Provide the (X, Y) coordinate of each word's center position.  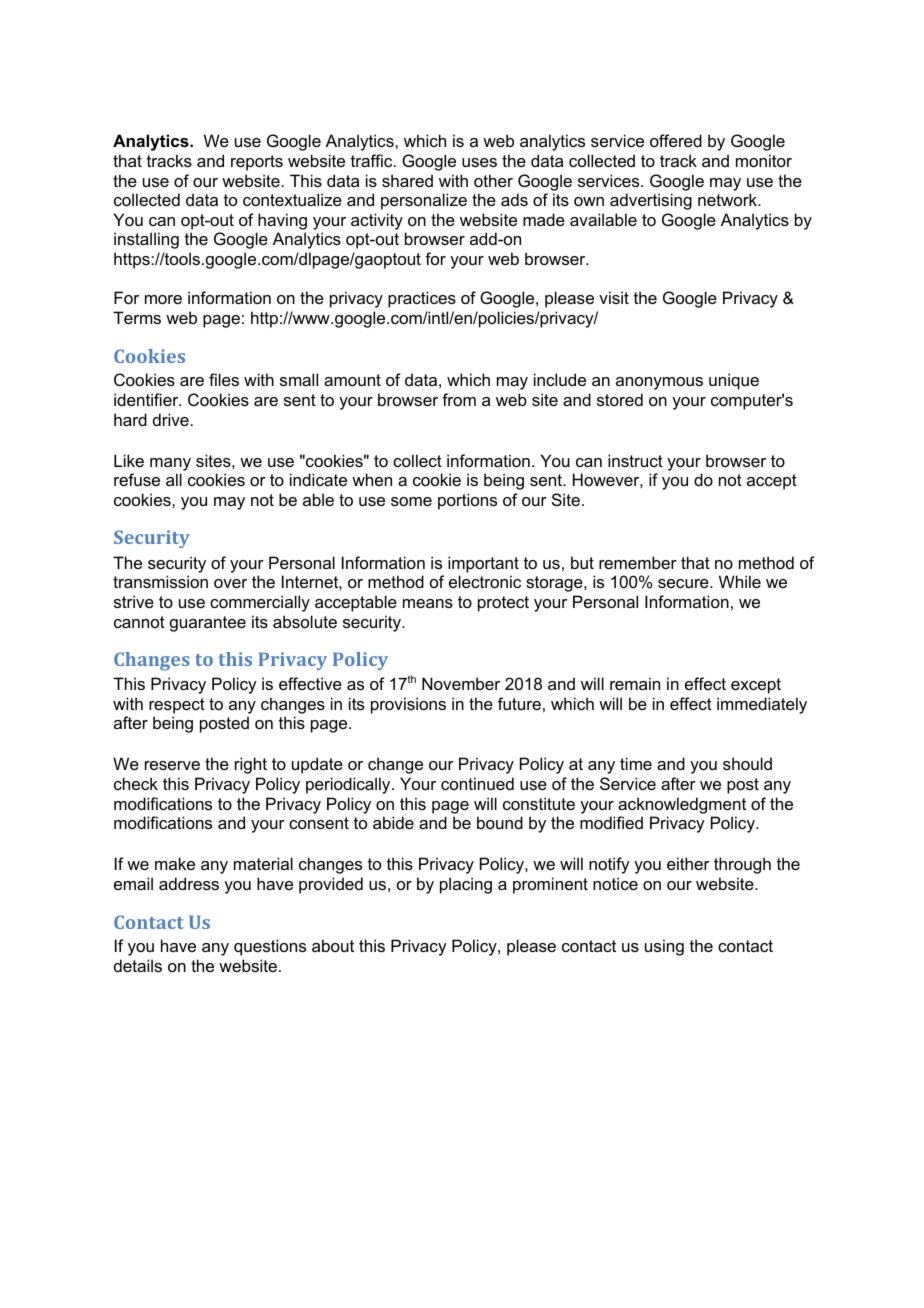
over (230, 583)
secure (684, 583)
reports (257, 163)
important (483, 564)
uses (479, 162)
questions (270, 947)
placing (466, 885)
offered (676, 140)
